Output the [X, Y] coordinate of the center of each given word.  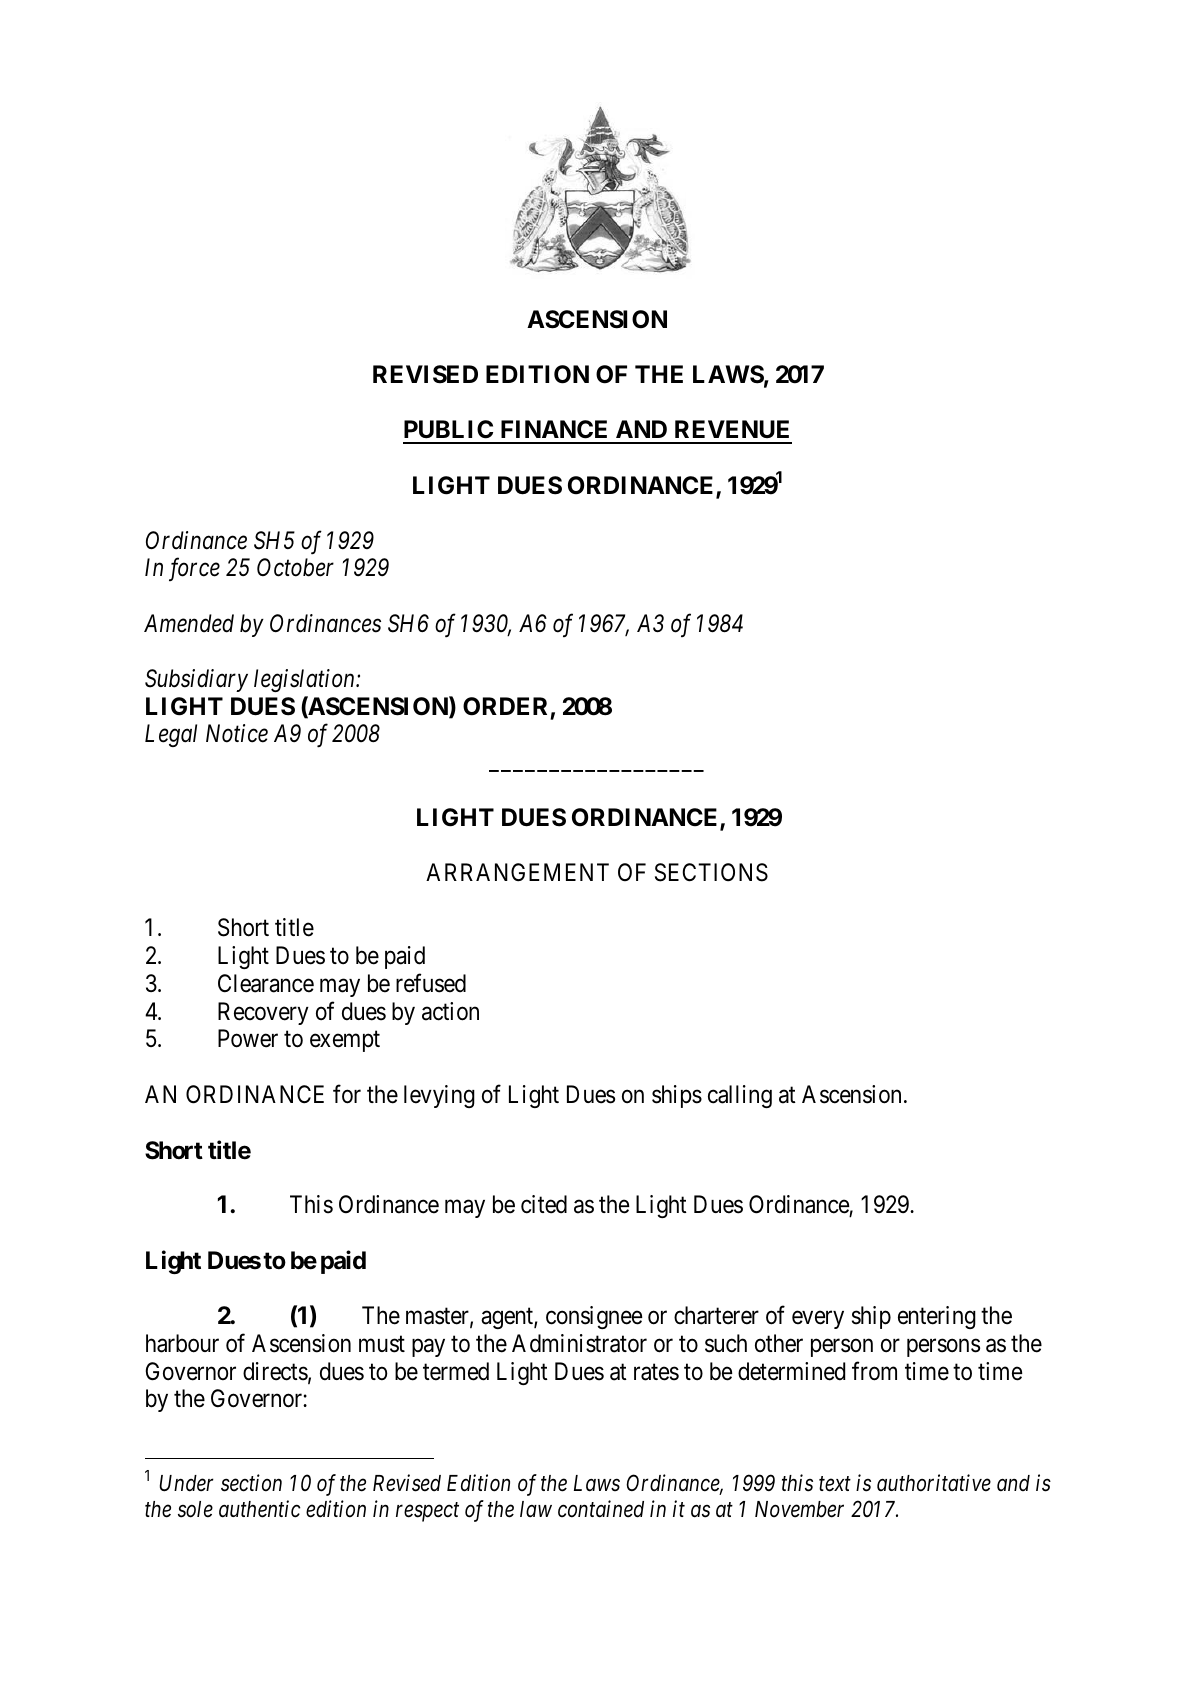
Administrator [579, 1343]
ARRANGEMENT [517, 872]
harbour [182, 1343]
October [295, 567]
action [450, 1011]
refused [431, 983]
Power [248, 1038]
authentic [259, 1509]
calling [740, 1096]
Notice [237, 734]
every [818, 1320]
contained [601, 1509]
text [835, 1484]
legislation [305, 680]
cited [544, 1204]
